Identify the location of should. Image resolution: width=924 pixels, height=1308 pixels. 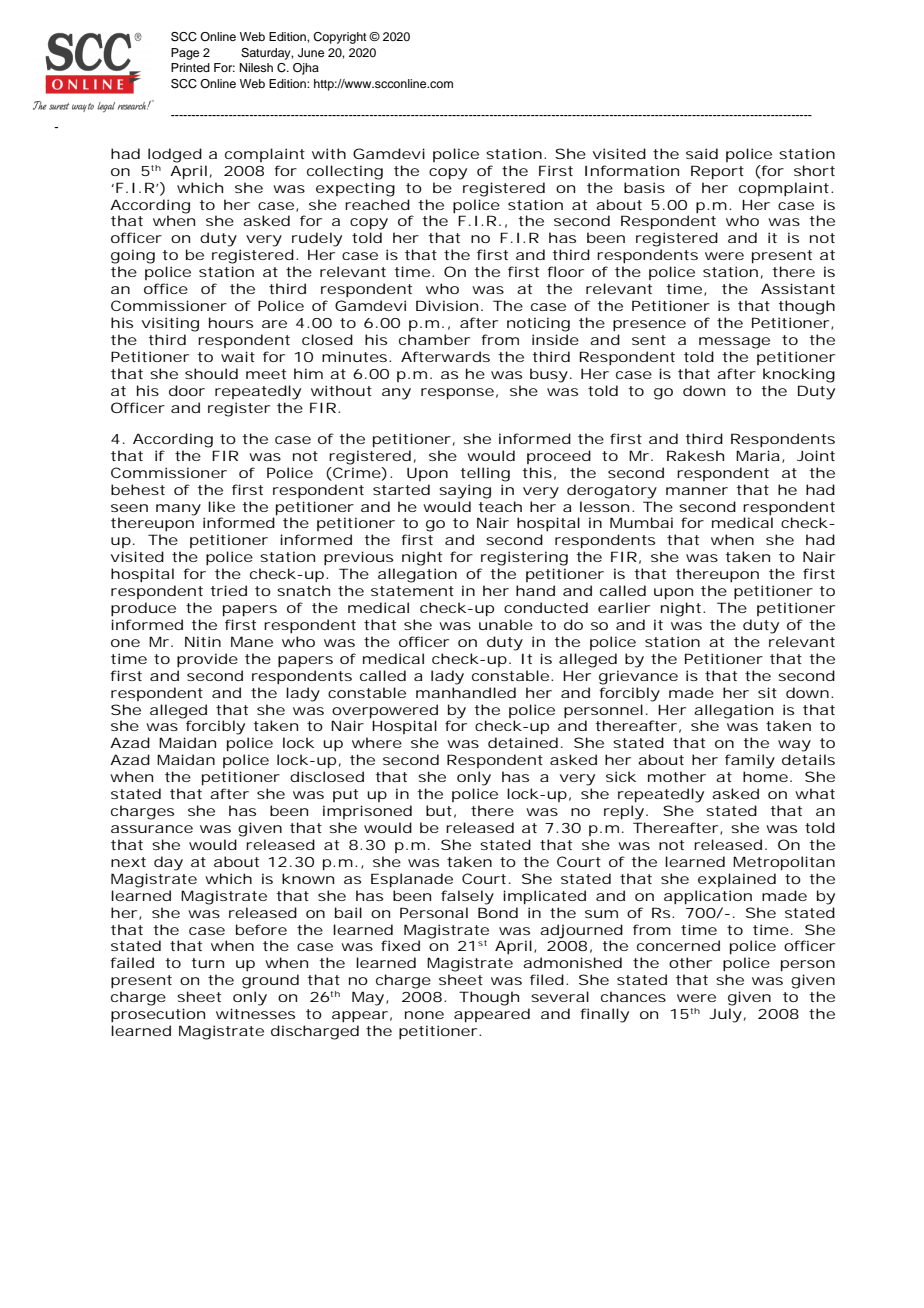
(211, 373).
